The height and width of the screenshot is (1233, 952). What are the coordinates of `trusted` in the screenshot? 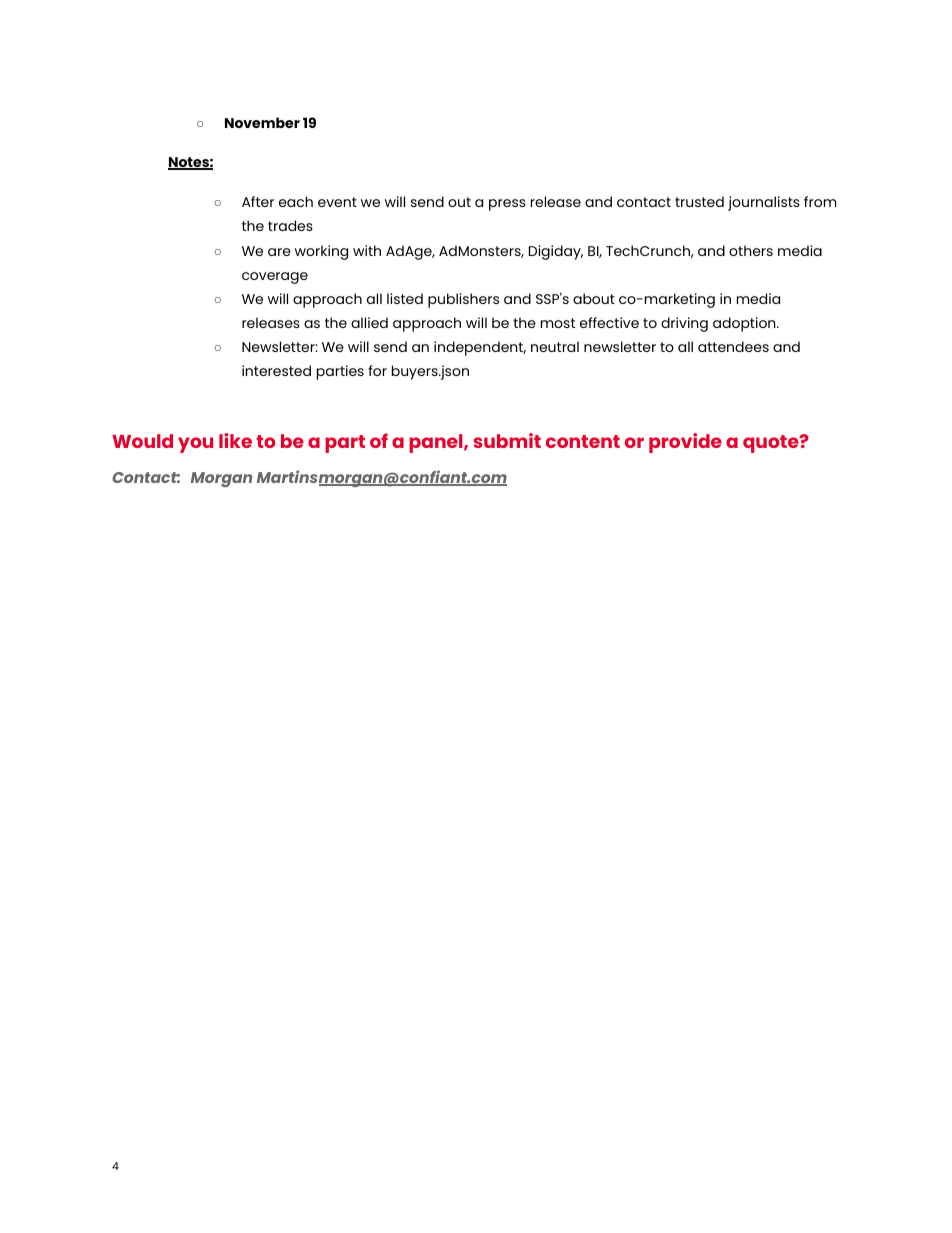 It's located at (699, 201).
